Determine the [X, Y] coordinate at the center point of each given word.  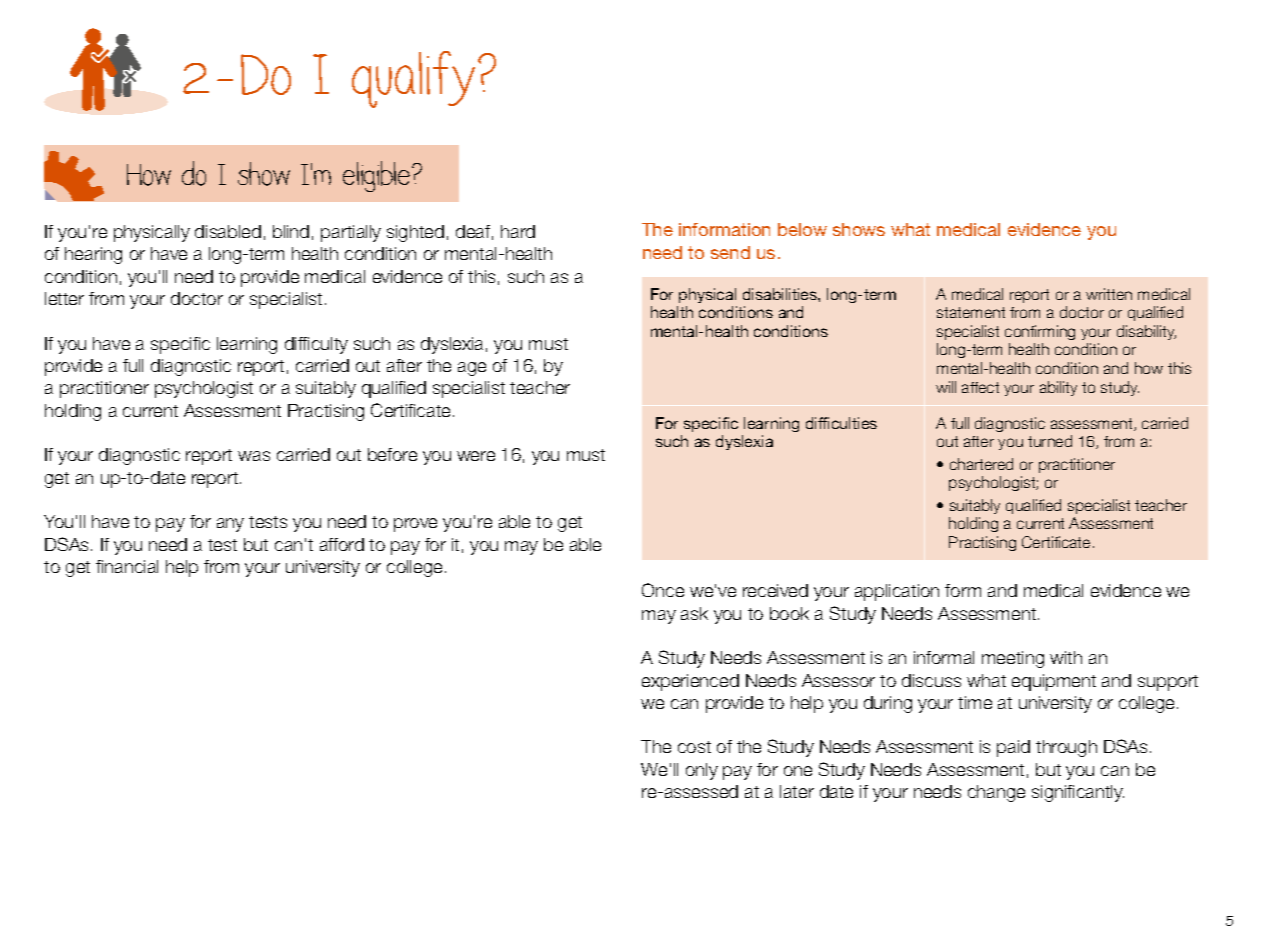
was [254, 456]
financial [127, 566]
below [802, 229]
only [702, 771]
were [476, 456]
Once [663, 590]
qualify [413, 79]
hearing [93, 255]
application [897, 592]
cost [694, 747]
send [730, 252]
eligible [378, 176]
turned [1050, 441]
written [1109, 294]
